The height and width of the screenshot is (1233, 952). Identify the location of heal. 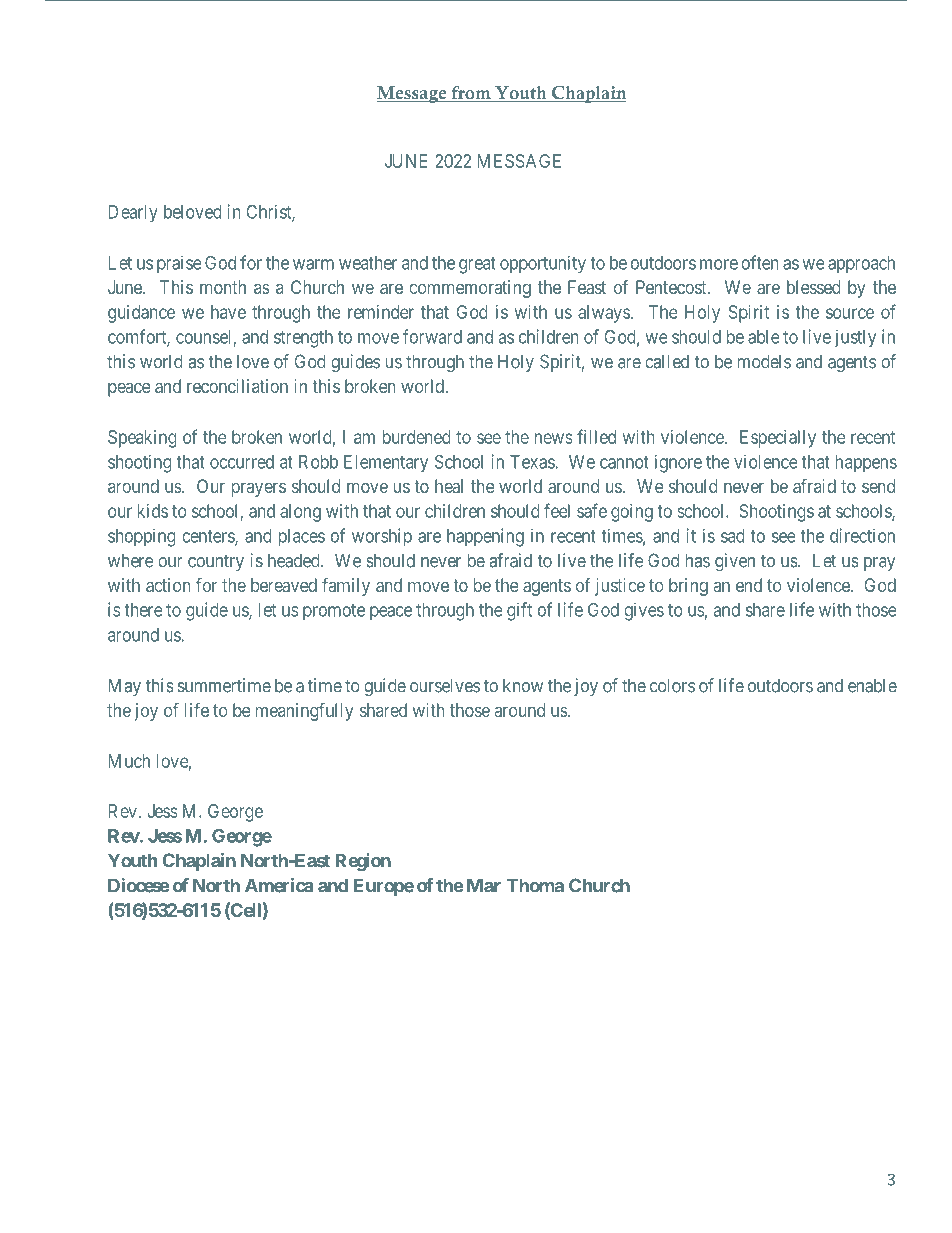
(449, 486).
